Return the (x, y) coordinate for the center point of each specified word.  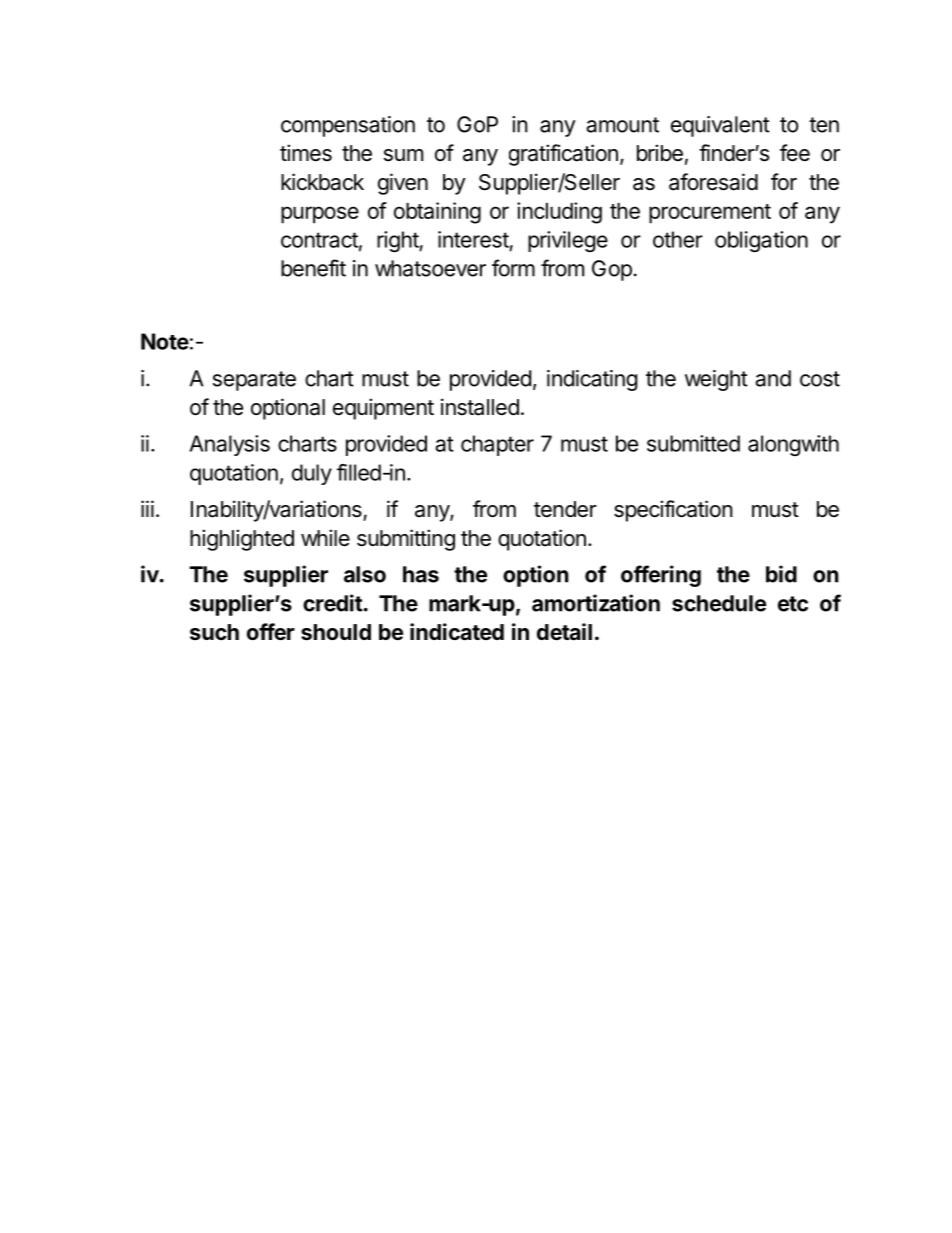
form (513, 268)
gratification (563, 155)
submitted (693, 443)
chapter (497, 445)
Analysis (230, 445)
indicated (457, 632)
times (306, 153)
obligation (761, 241)
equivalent (720, 126)
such (214, 632)
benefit (313, 268)
